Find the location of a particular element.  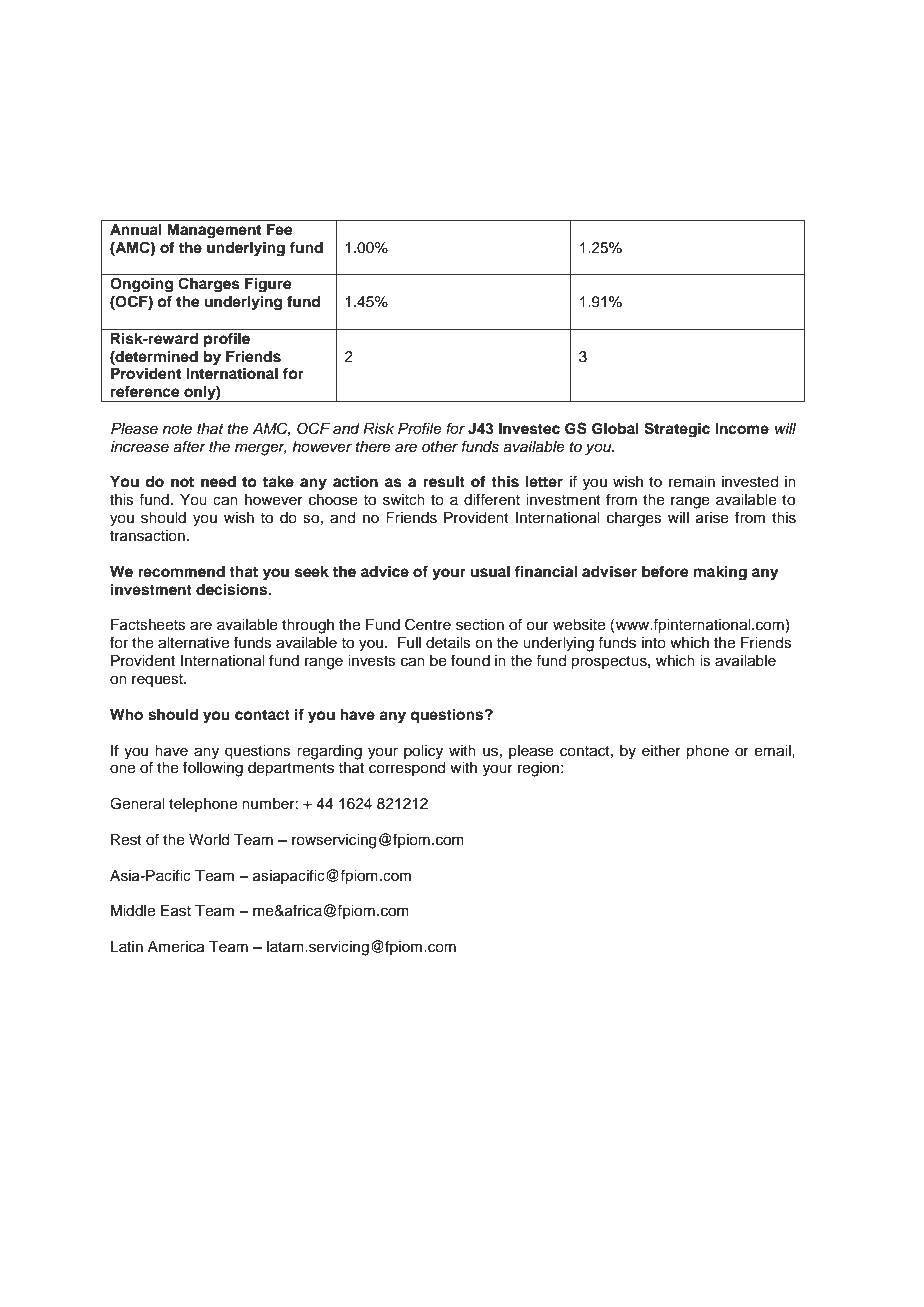

usual is located at coordinates (490, 572).
